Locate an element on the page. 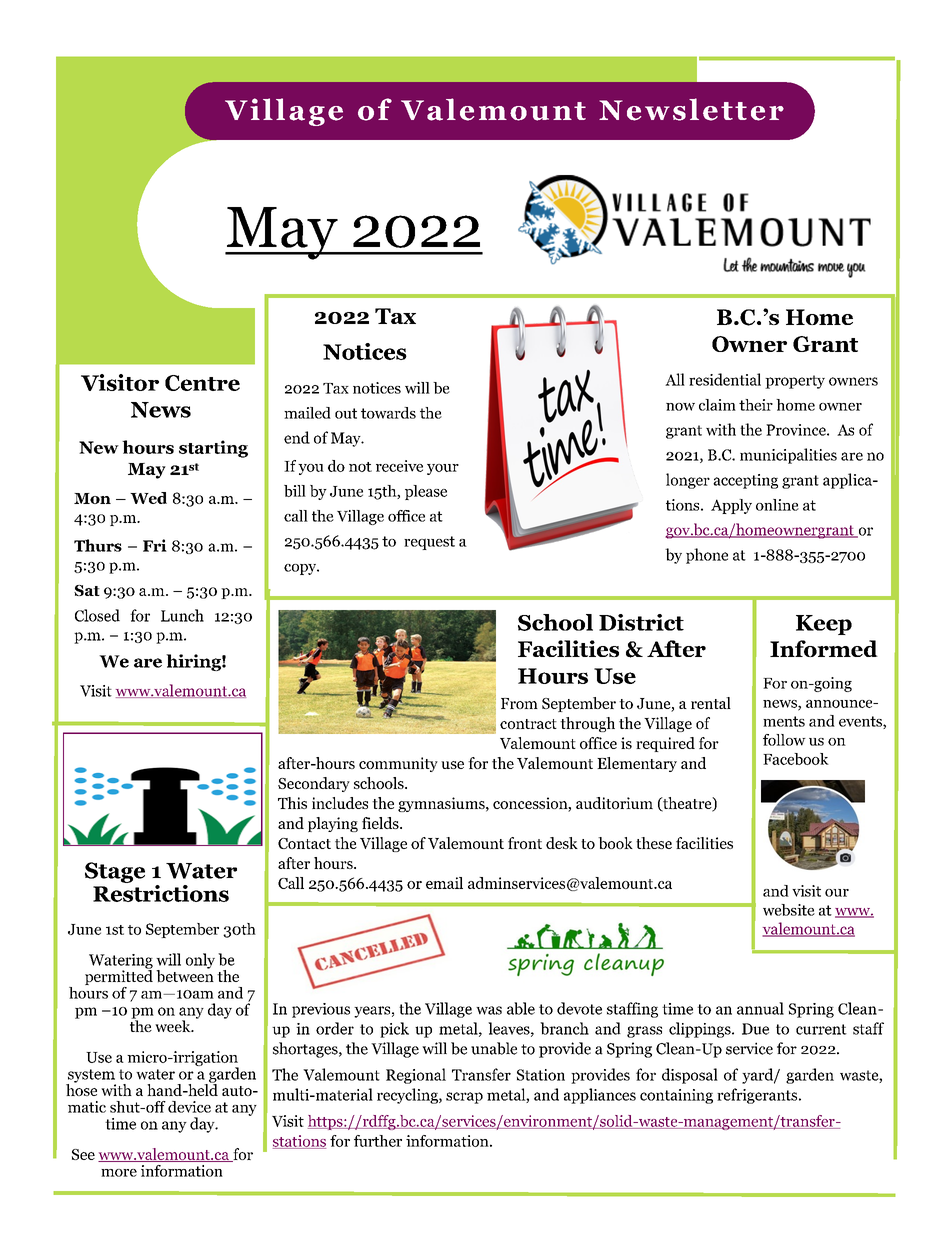 Image resolution: width=952 pixels, height=1233 pixels. further is located at coordinates (378, 1141).
